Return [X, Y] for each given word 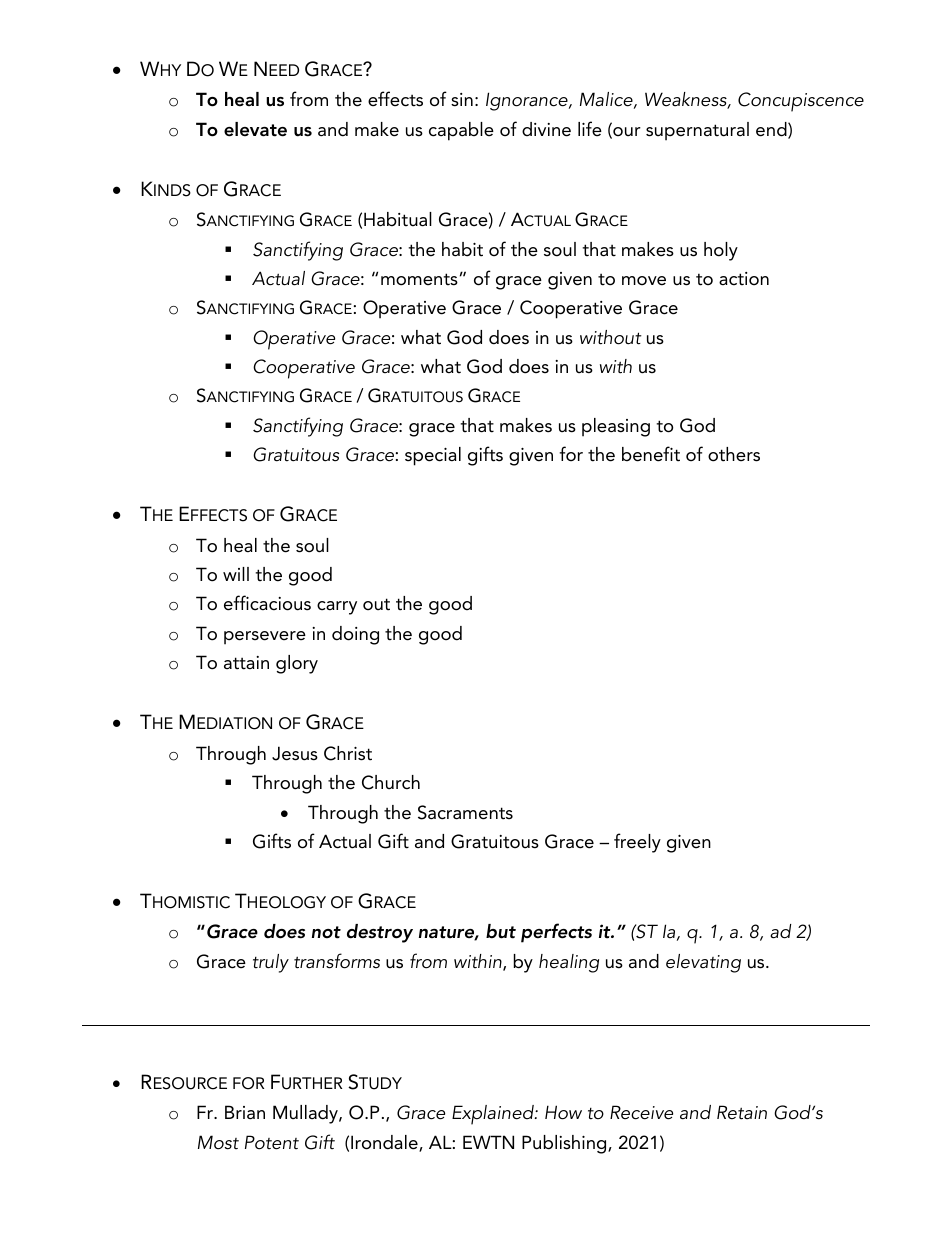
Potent [272, 1142]
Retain [742, 1112]
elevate [255, 129]
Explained [494, 1115]
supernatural [697, 131]
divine [546, 129]
